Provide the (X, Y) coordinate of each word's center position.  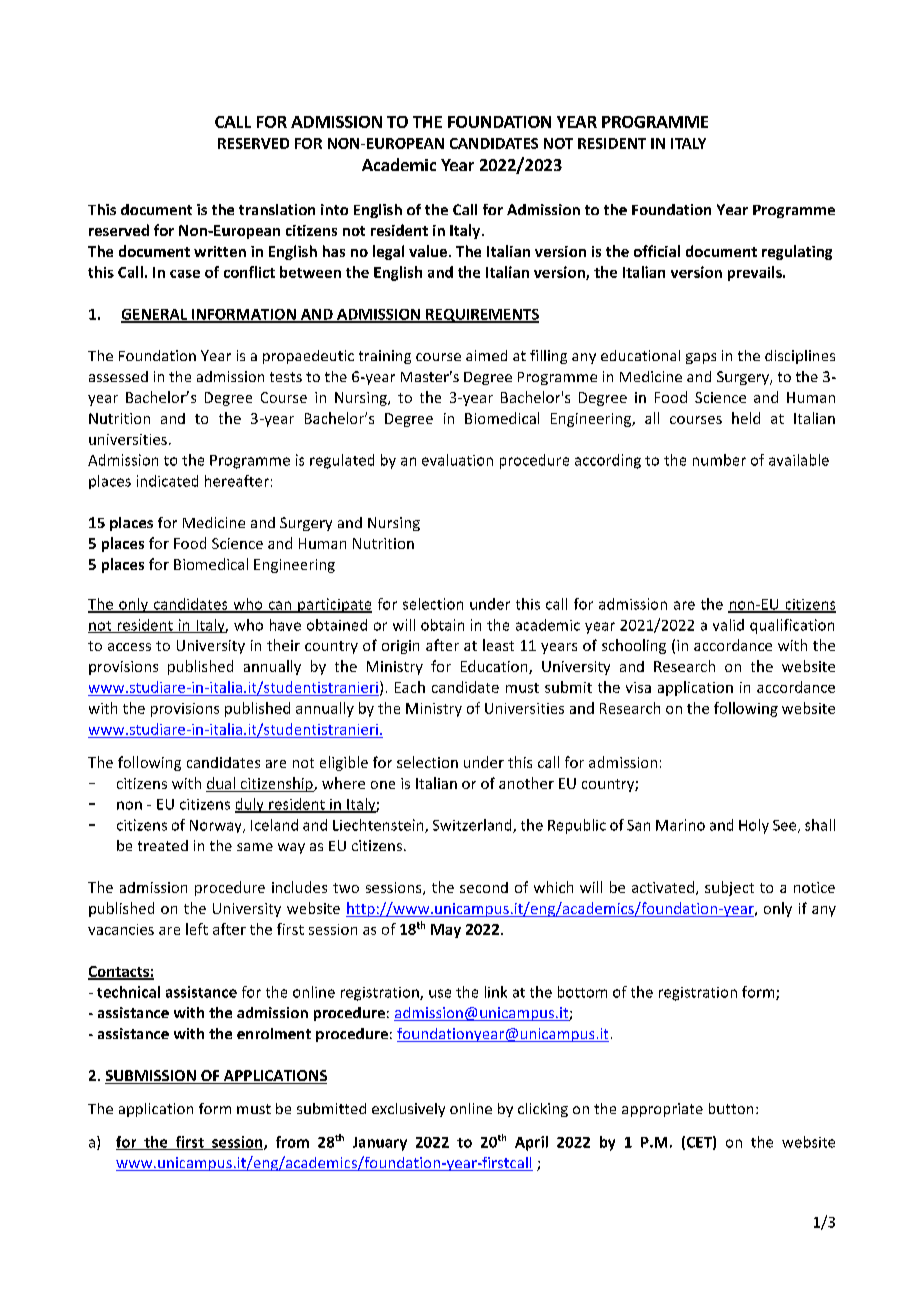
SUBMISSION (151, 1077)
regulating (797, 252)
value (429, 251)
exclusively (408, 1110)
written (220, 251)
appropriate (662, 1110)
